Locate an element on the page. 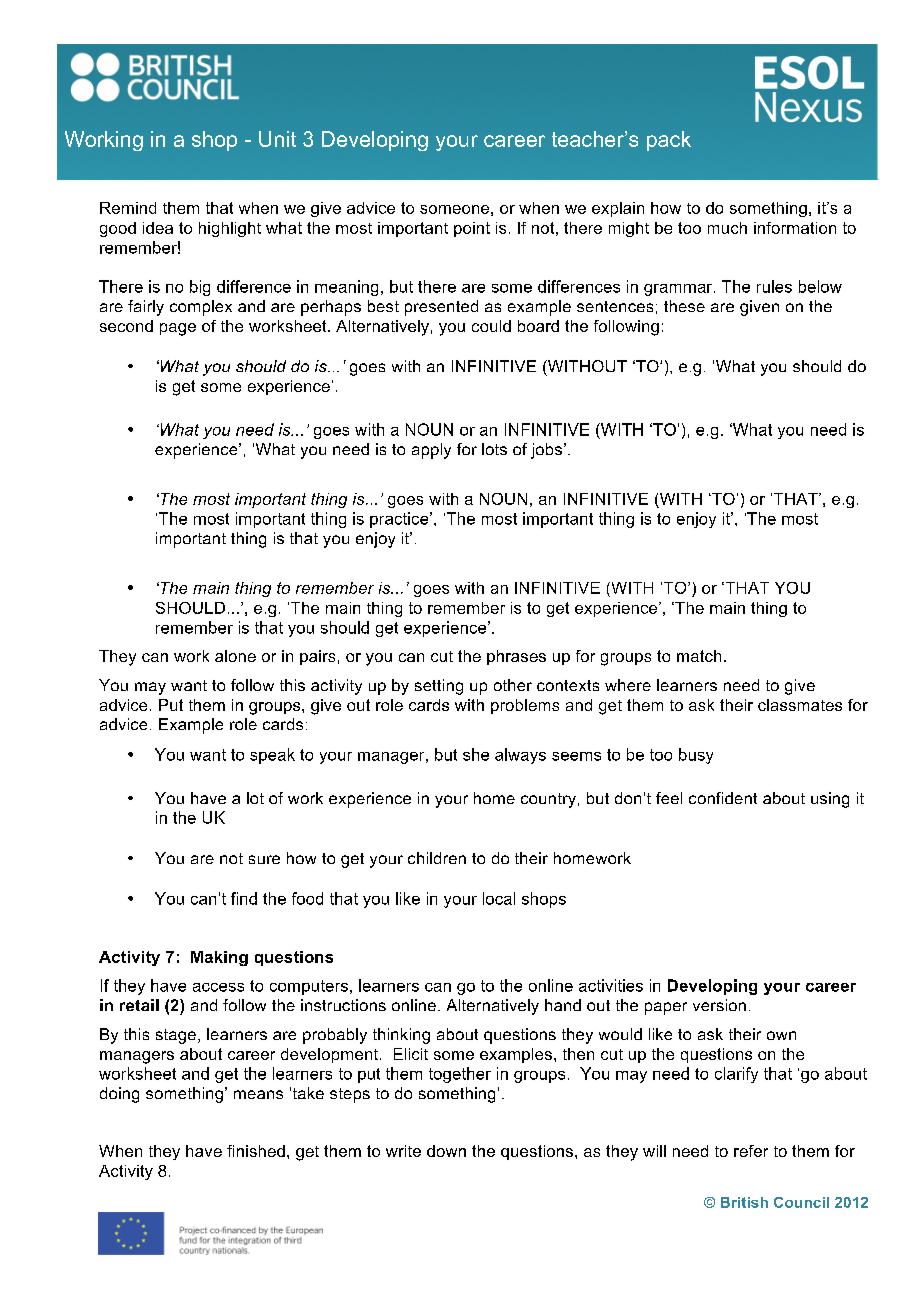 The width and height of the document is (924, 1308). finished is located at coordinates (256, 1151).
